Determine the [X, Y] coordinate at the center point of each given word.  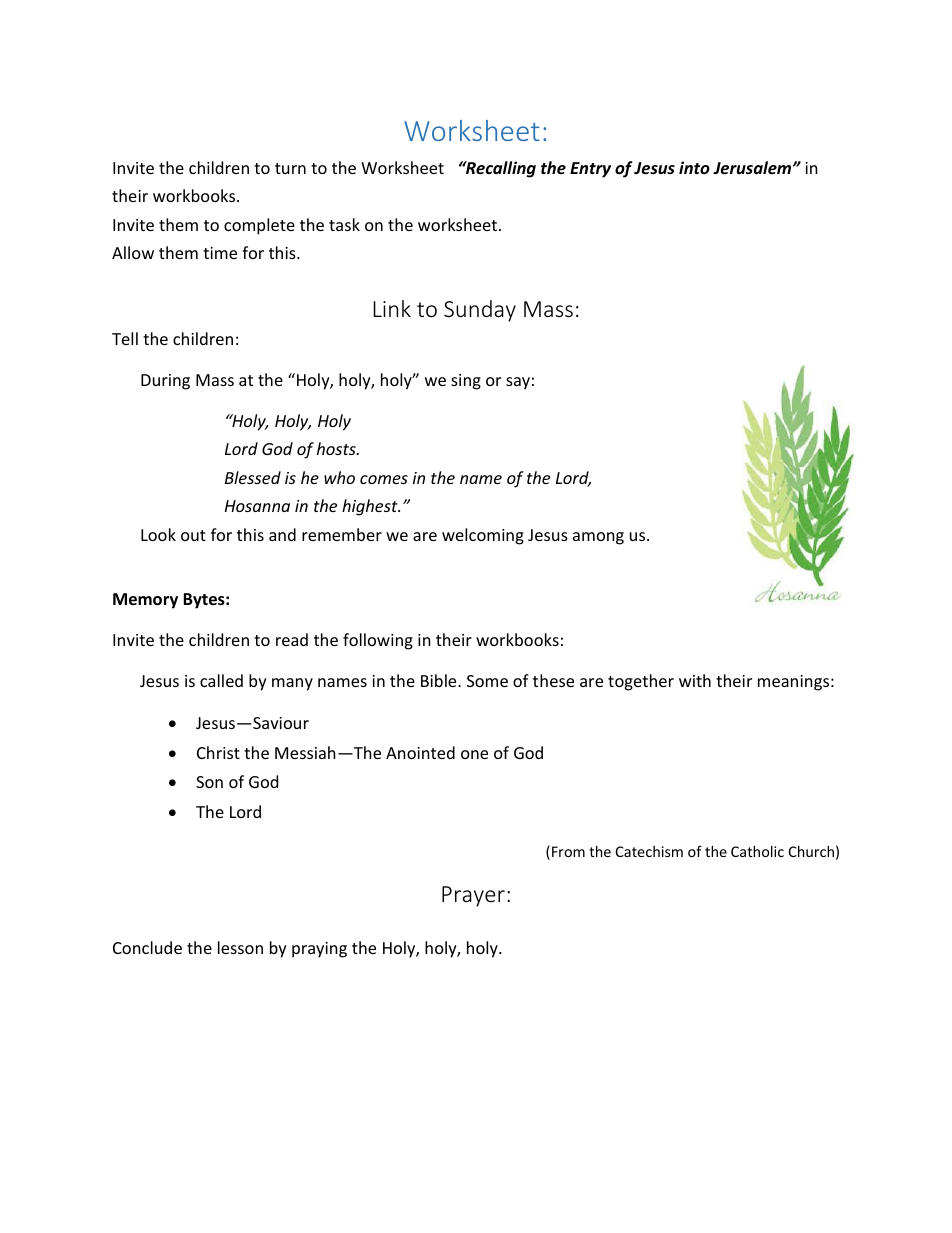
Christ [218, 752]
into [694, 167]
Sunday [480, 311]
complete [259, 226]
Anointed [420, 752]
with [695, 680]
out [193, 535]
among [598, 538]
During [165, 382]
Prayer [473, 896]
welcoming [483, 536]
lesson [240, 947]
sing [466, 382]
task [344, 224]
